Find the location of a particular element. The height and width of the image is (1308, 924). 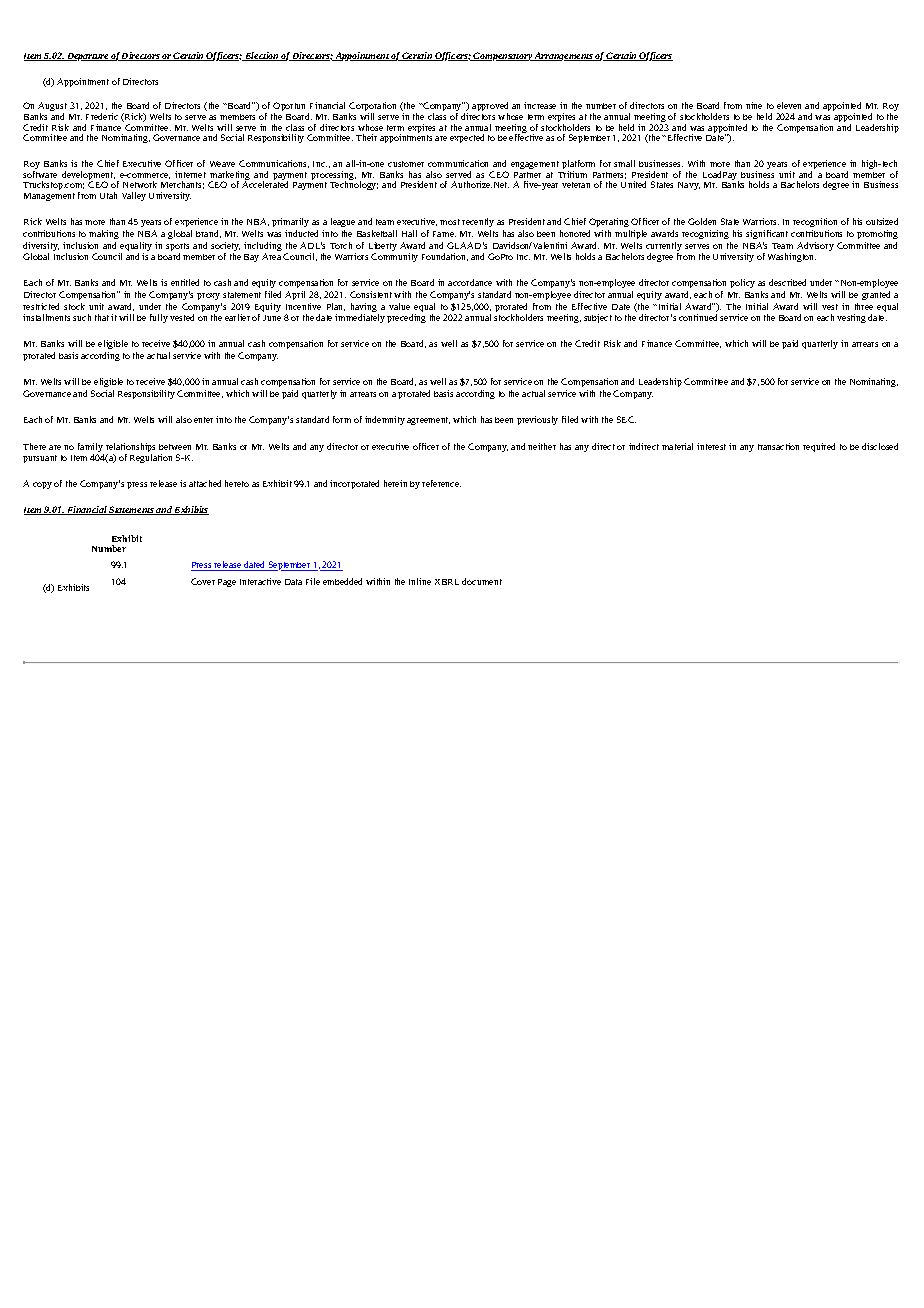

eleven is located at coordinates (789, 105).
